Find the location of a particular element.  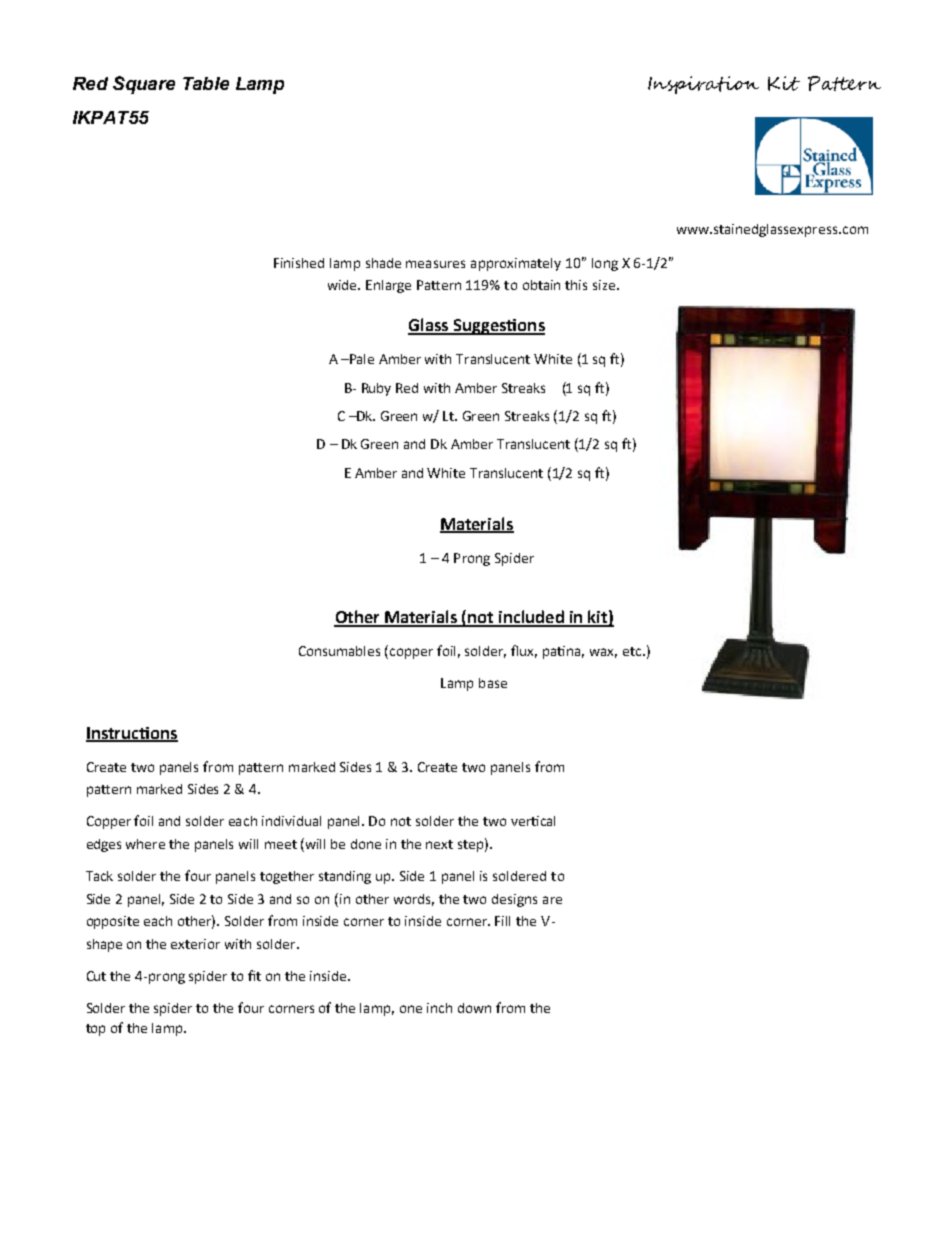

Inspiration is located at coordinates (703, 85).
